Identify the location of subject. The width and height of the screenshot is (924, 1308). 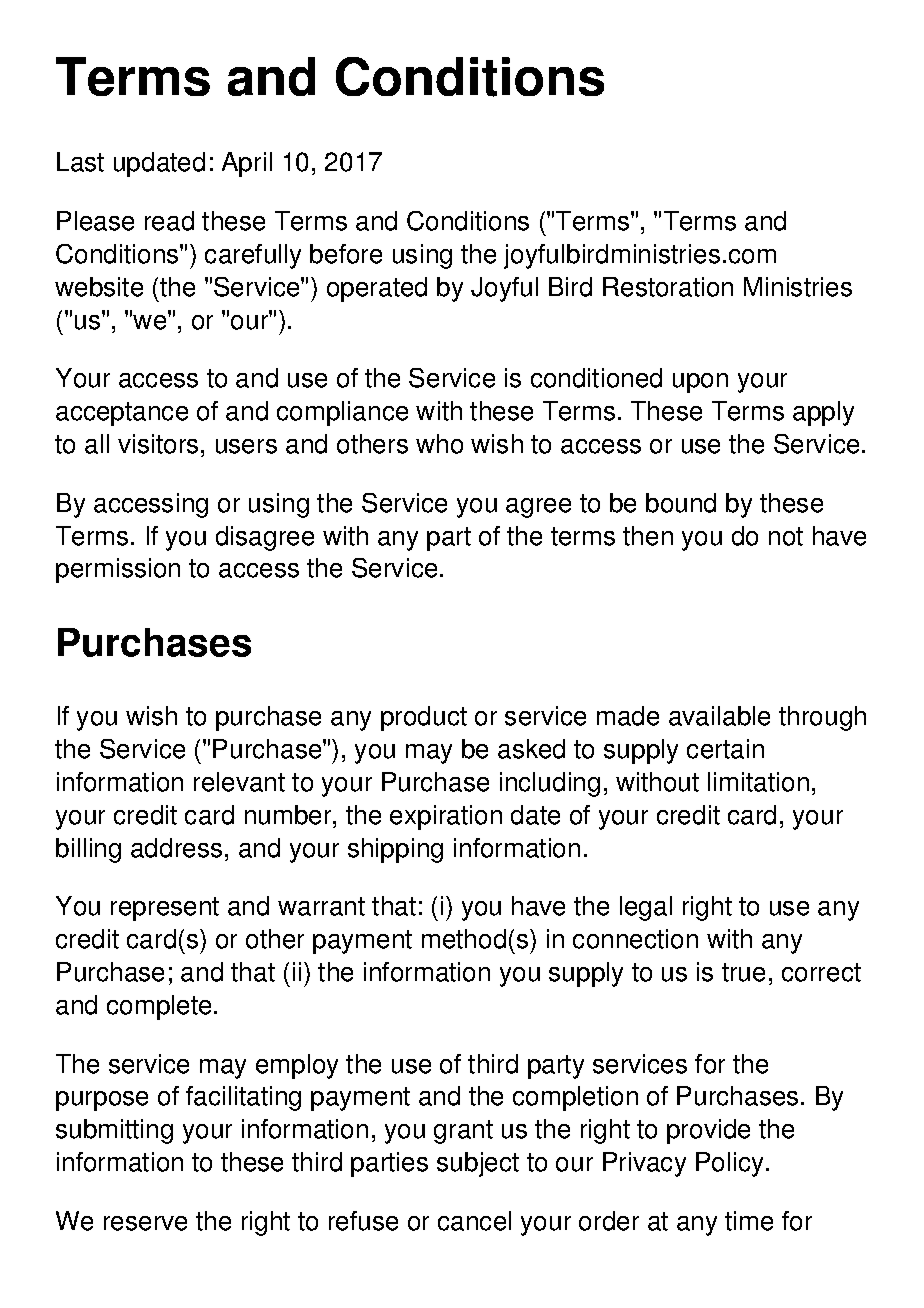
(478, 1164).
